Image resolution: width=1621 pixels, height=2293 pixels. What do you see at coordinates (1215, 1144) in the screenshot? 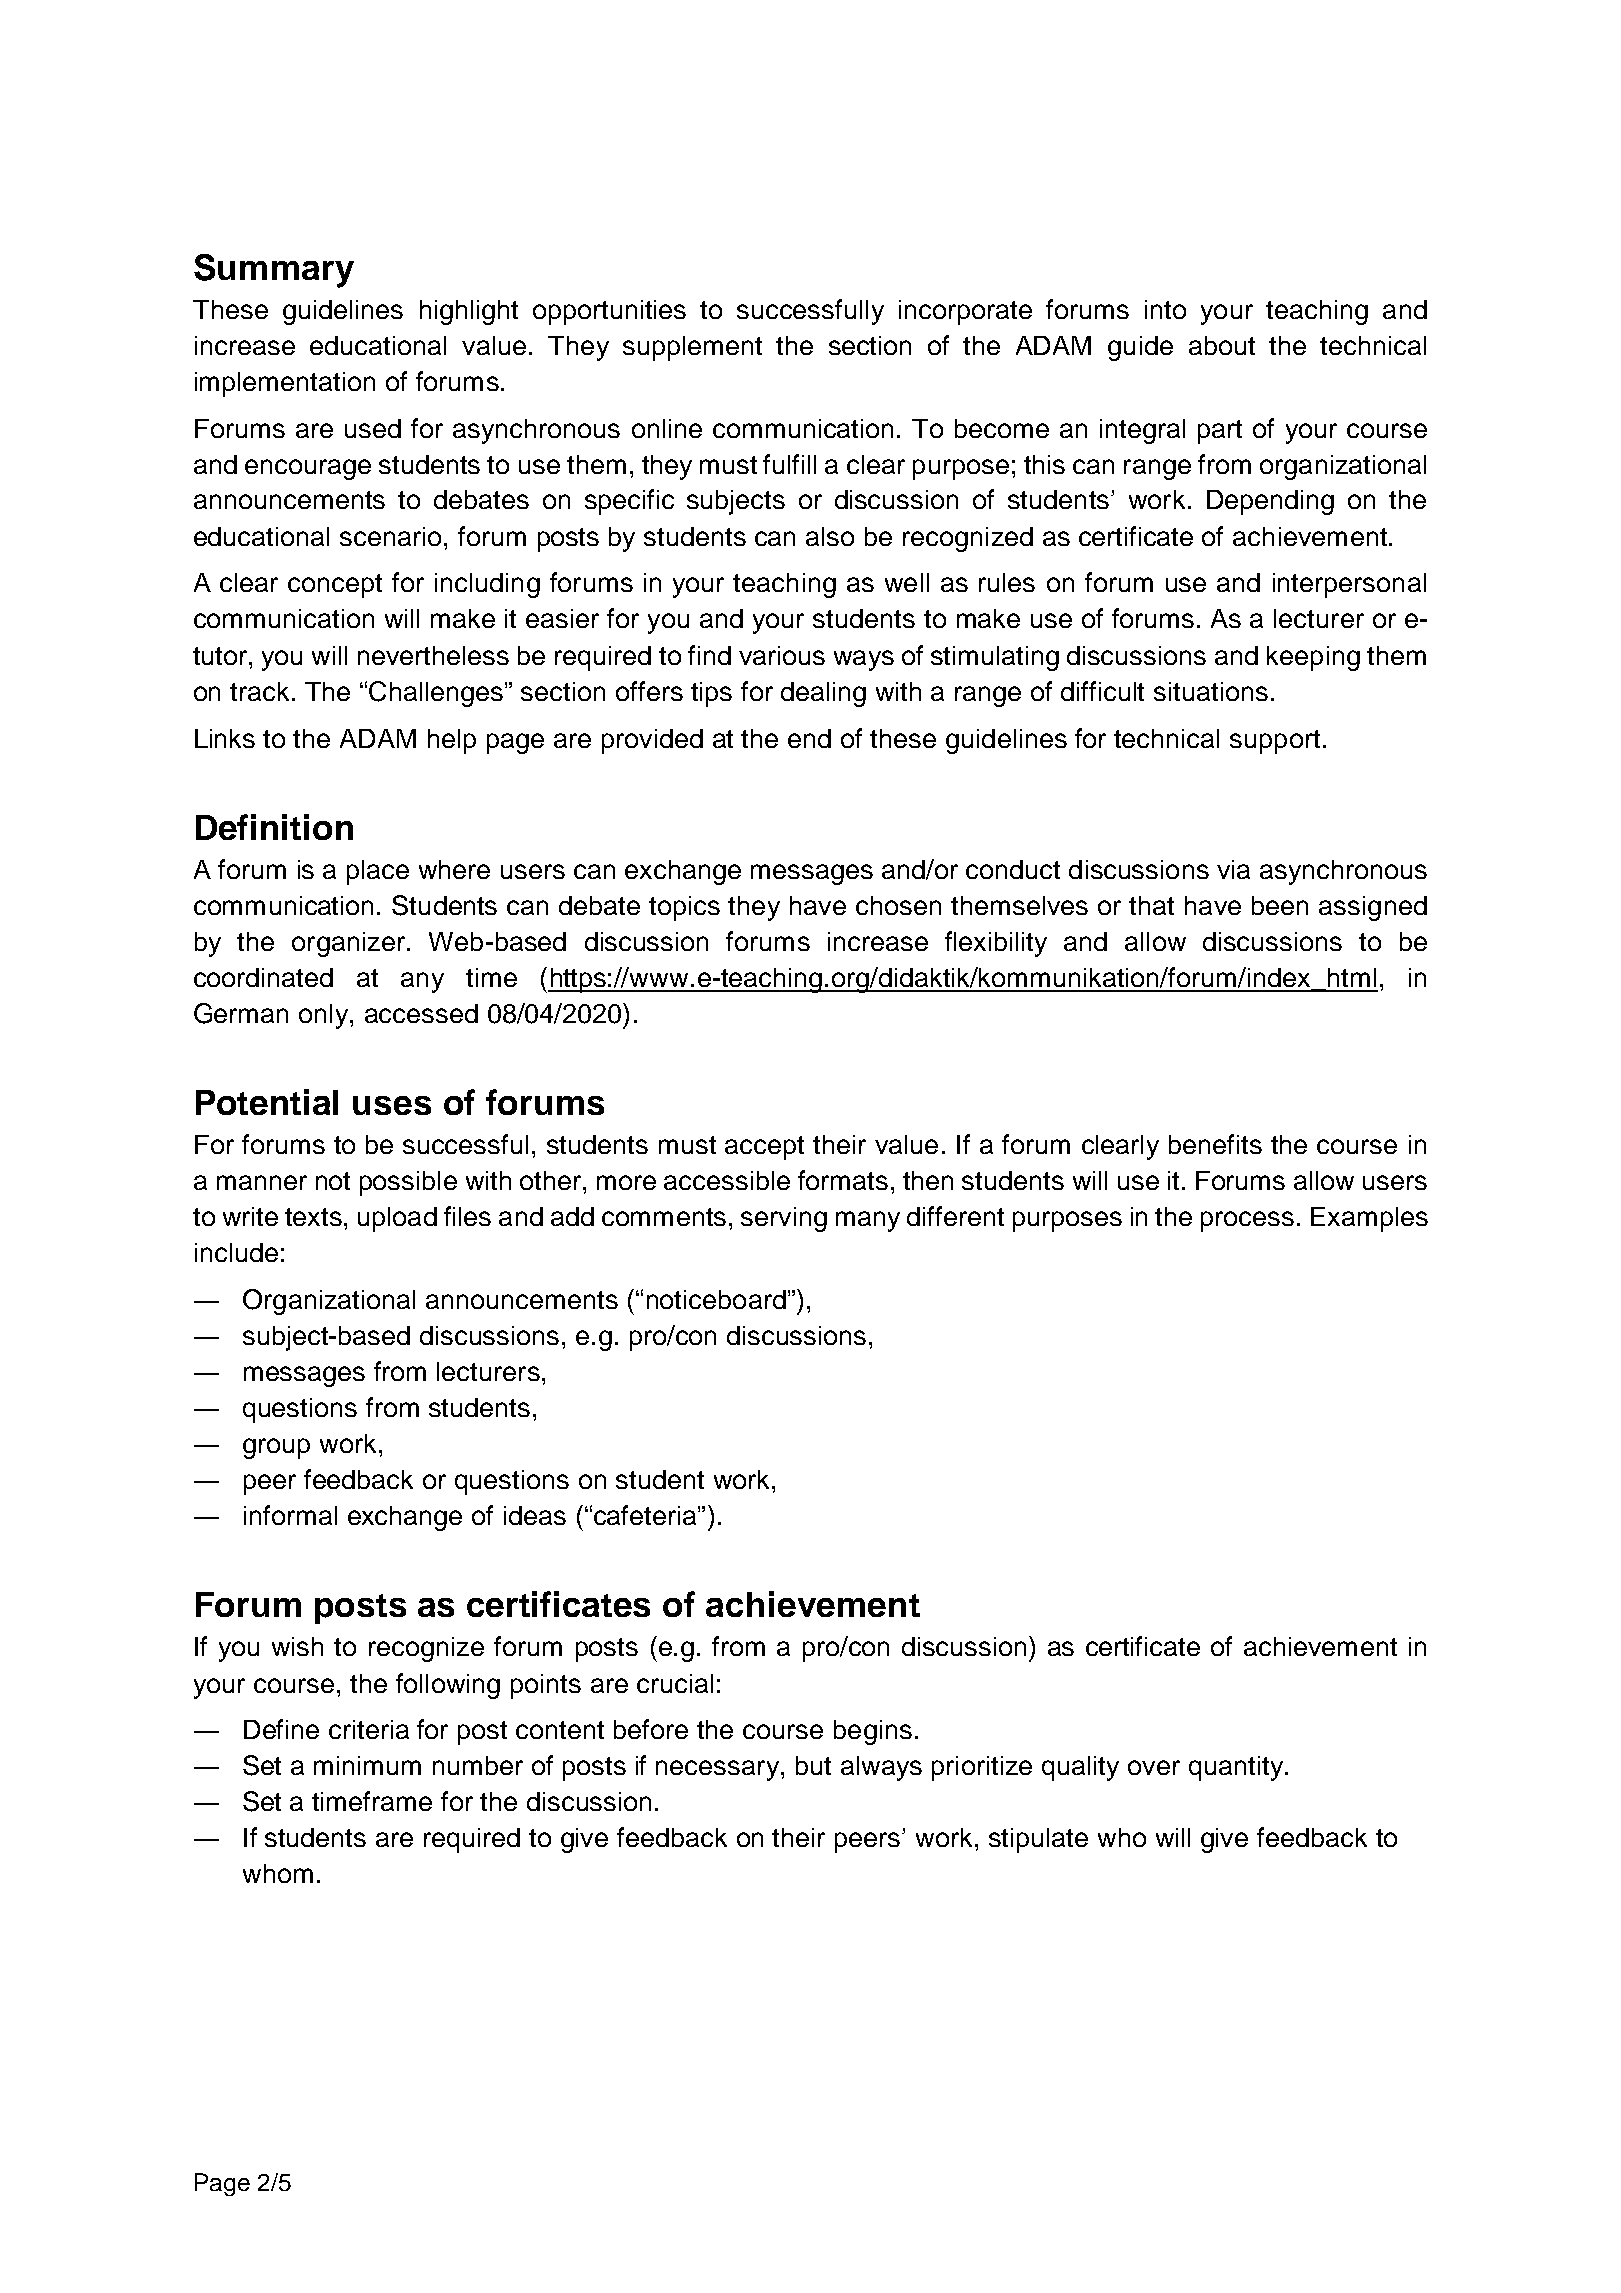
I see `benefits` at bounding box center [1215, 1144].
